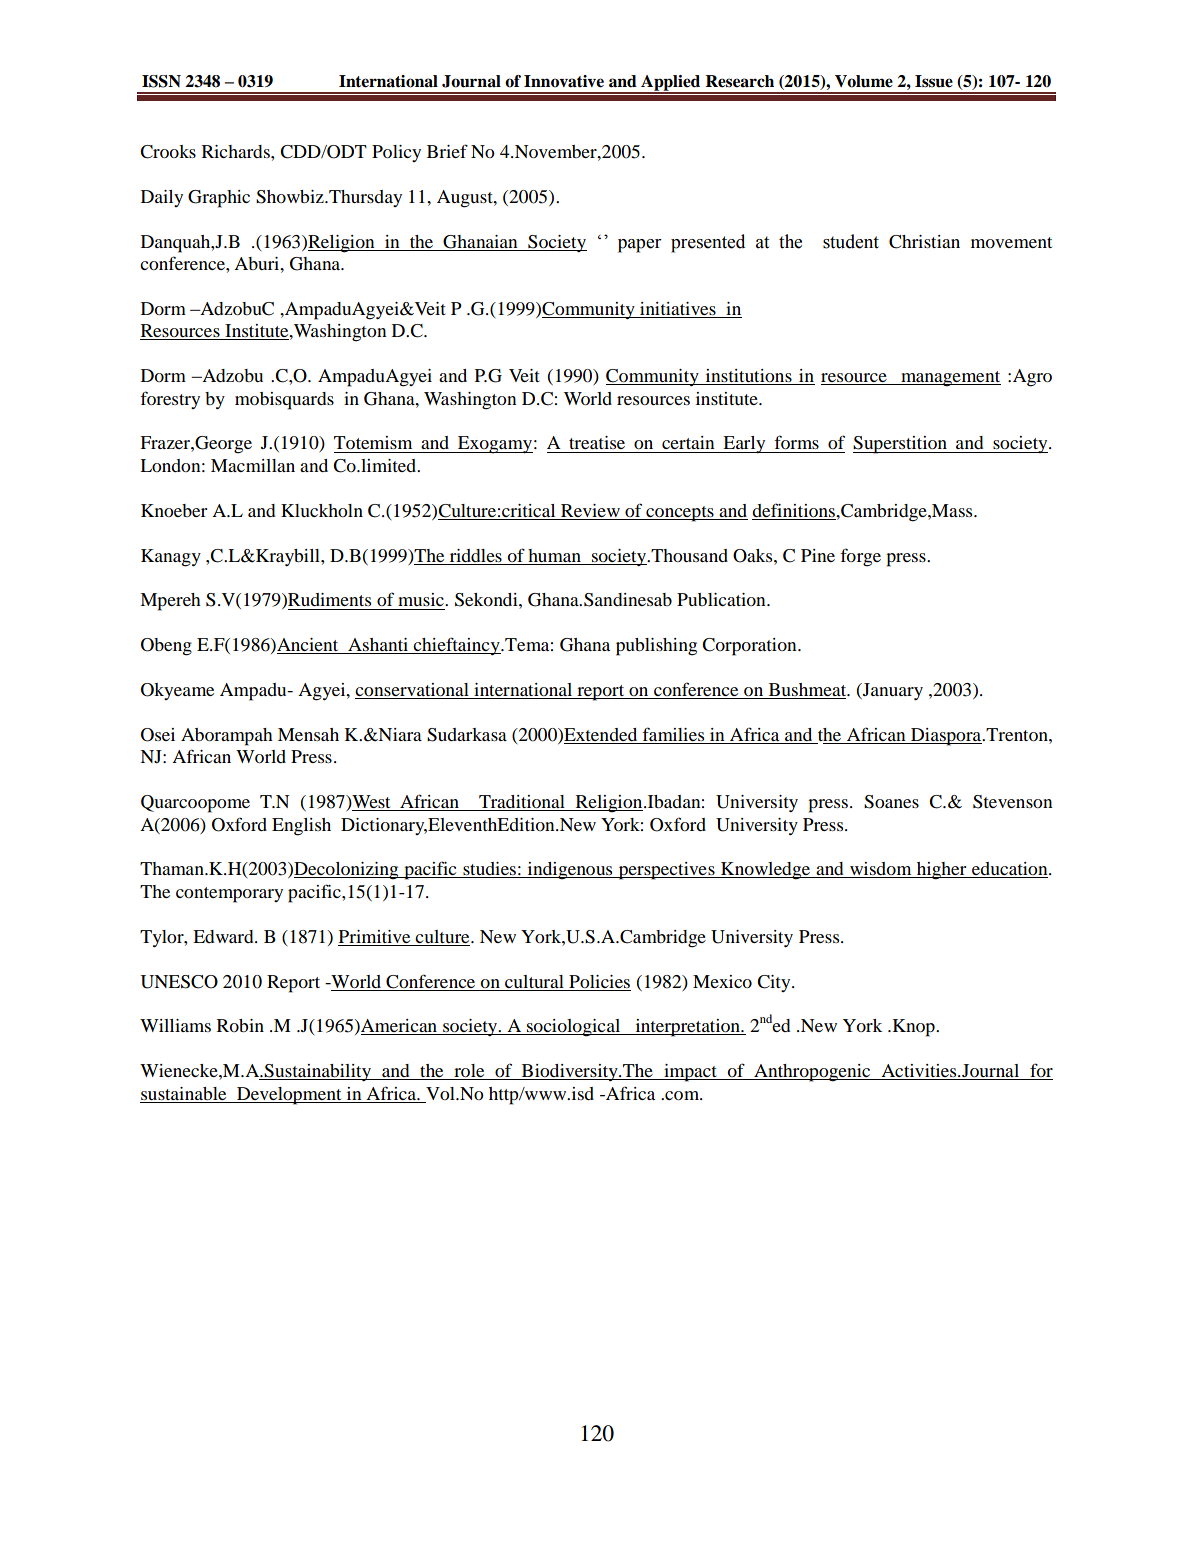 Image resolution: width=1193 pixels, height=1544 pixels. Describe the element at coordinates (678, 310) in the screenshot. I see `initiatives` at that location.
